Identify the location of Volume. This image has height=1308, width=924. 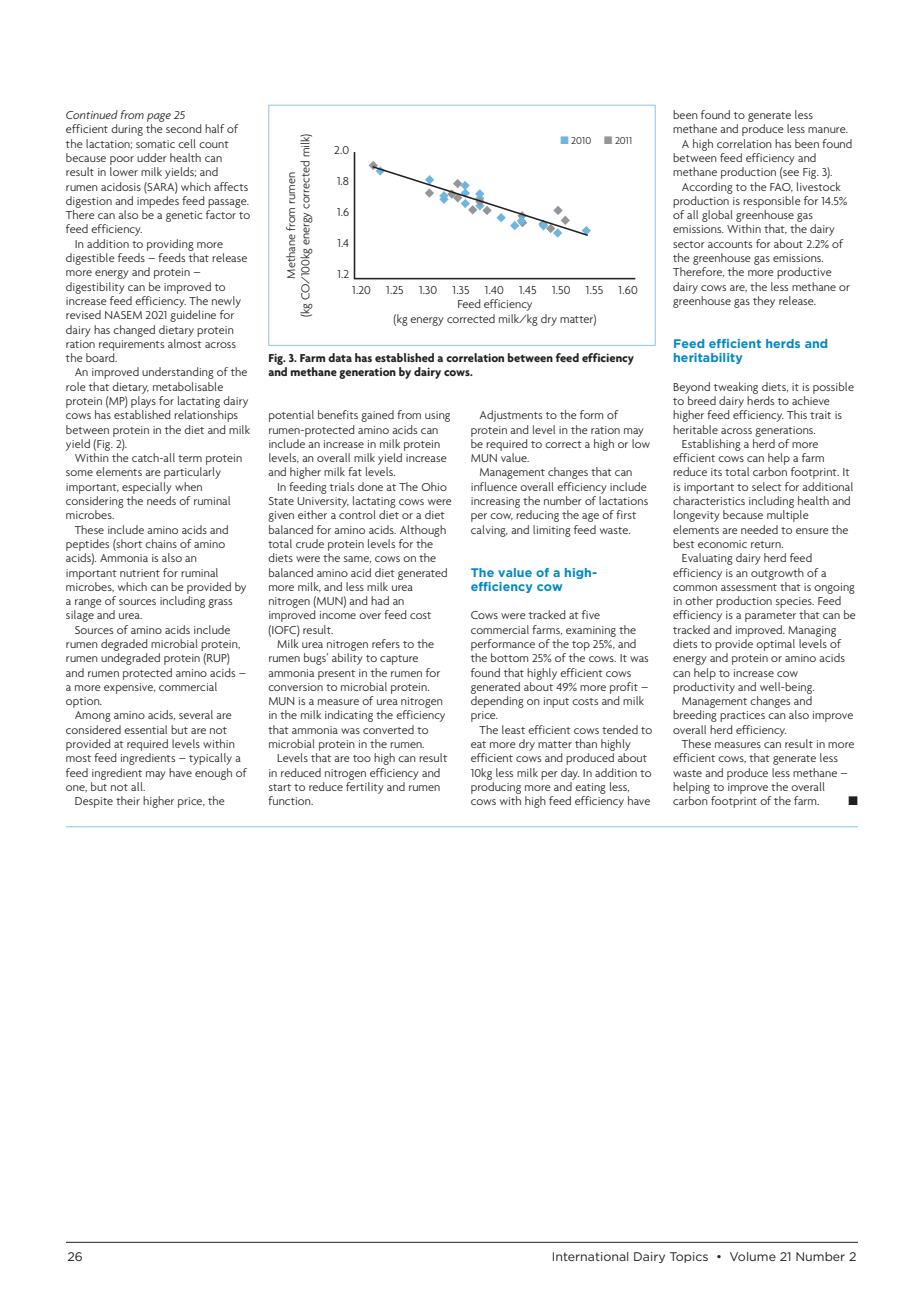
(753, 1256).
